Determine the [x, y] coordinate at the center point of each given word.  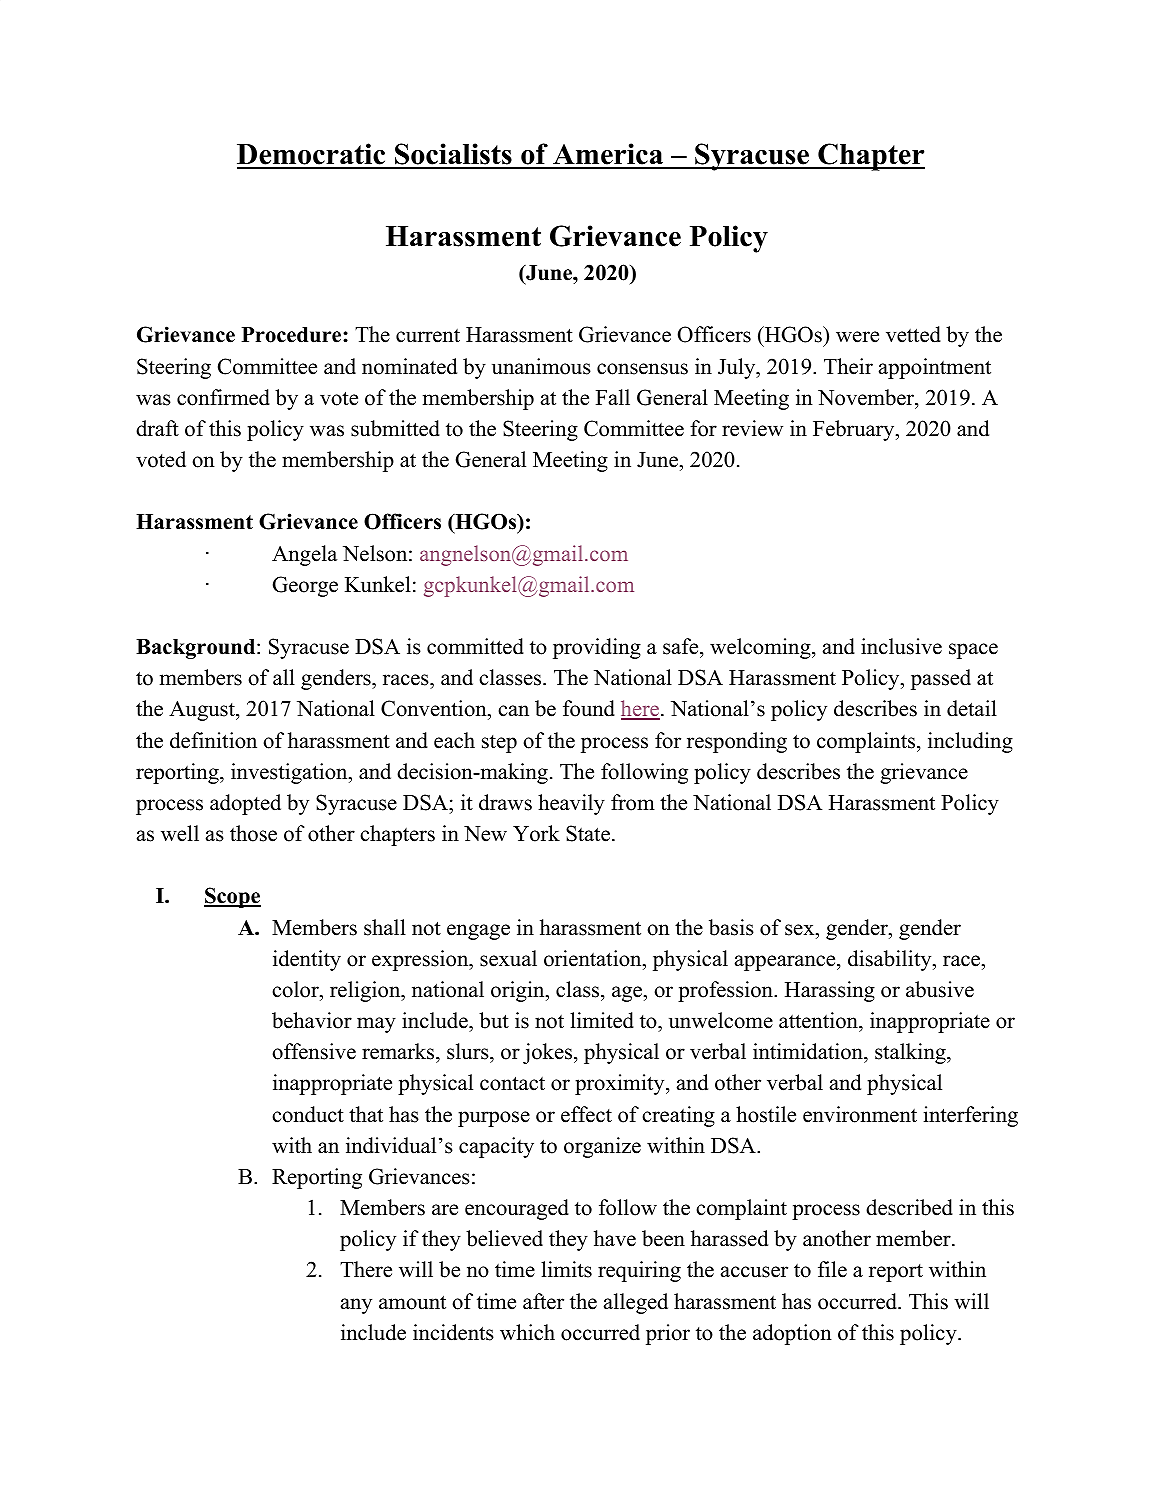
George [305, 586]
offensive [314, 1051]
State [588, 833]
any [356, 1306]
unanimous [541, 366]
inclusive [901, 646]
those [253, 833]
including [970, 742]
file [832, 1269]
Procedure [293, 335]
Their [848, 366]
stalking [911, 1053]
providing [597, 648]
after [543, 1301]
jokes [547, 1053]
